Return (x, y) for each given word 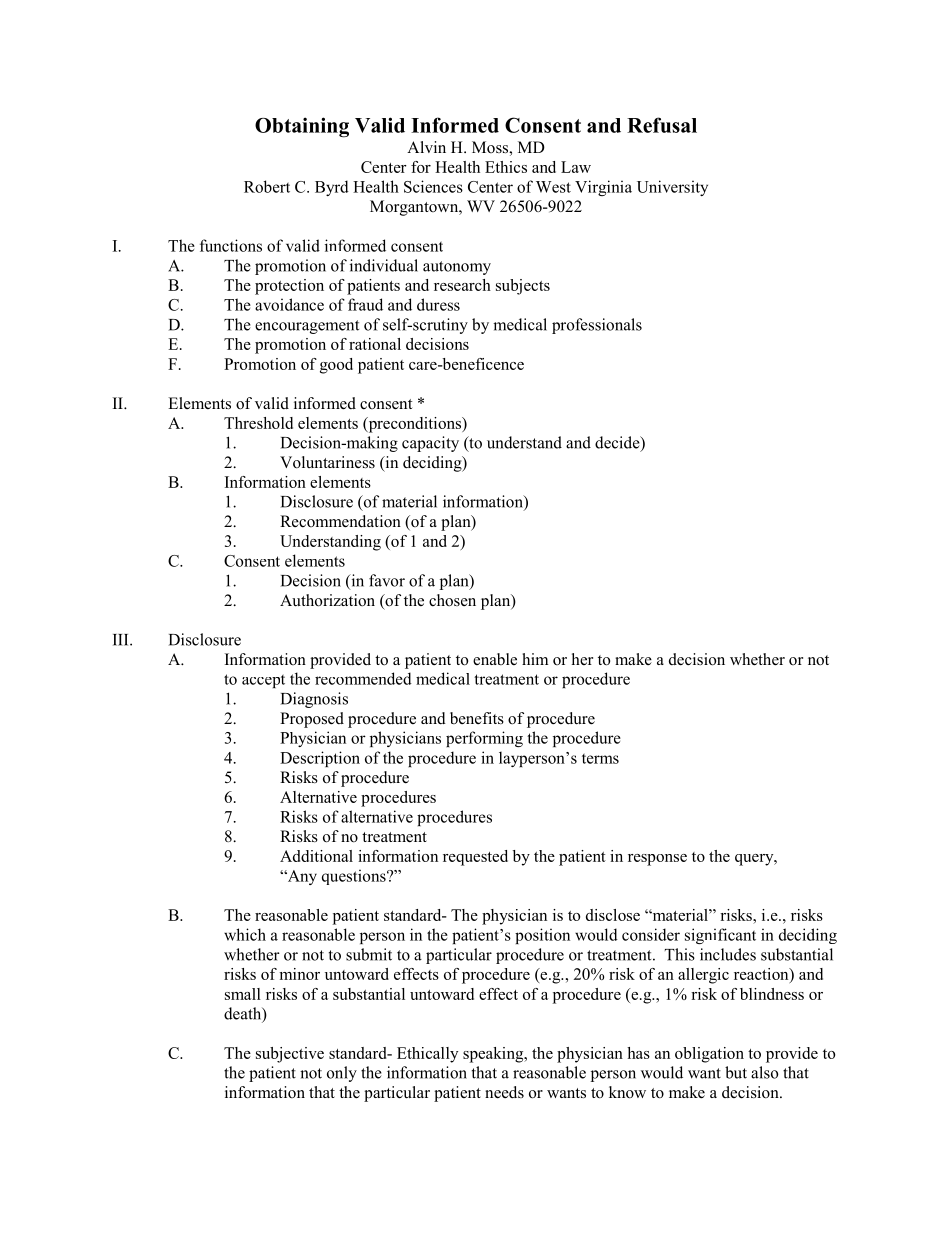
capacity (430, 444)
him (535, 659)
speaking (494, 1055)
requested (475, 858)
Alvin (426, 147)
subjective (290, 1055)
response (657, 860)
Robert (267, 186)
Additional (316, 856)
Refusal (662, 125)
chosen (452, 600)
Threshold (258, 423)
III (122, 640)
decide (618, 443)
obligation (709, 1055)
